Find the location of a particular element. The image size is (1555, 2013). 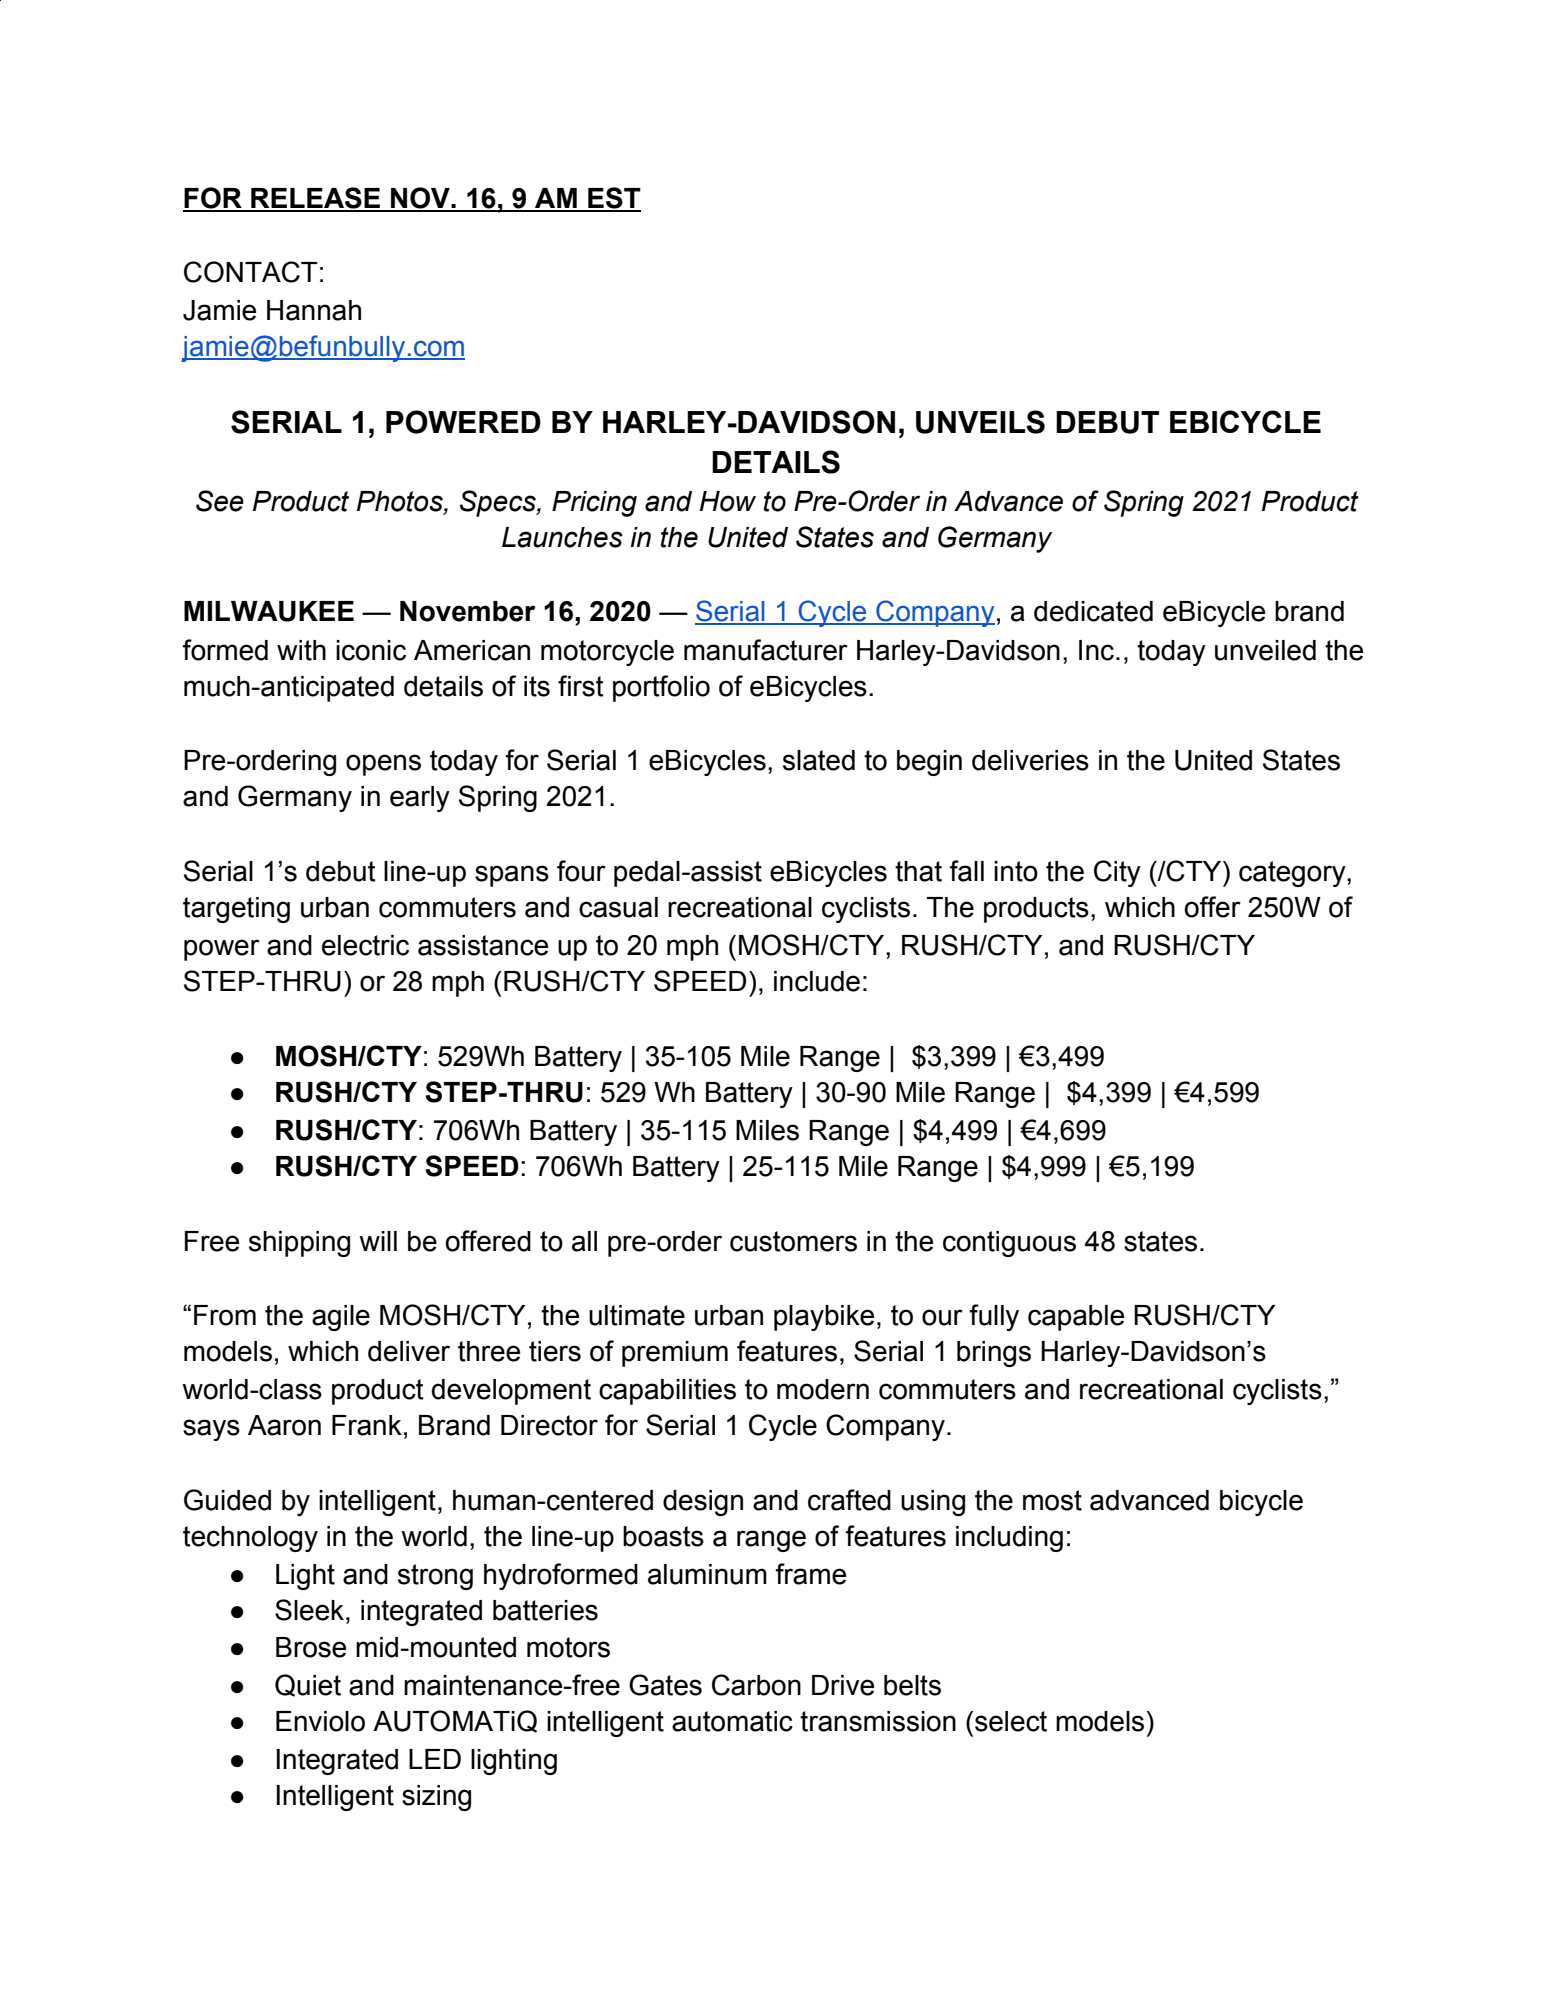

City is located at coordinates (1117, 873).
